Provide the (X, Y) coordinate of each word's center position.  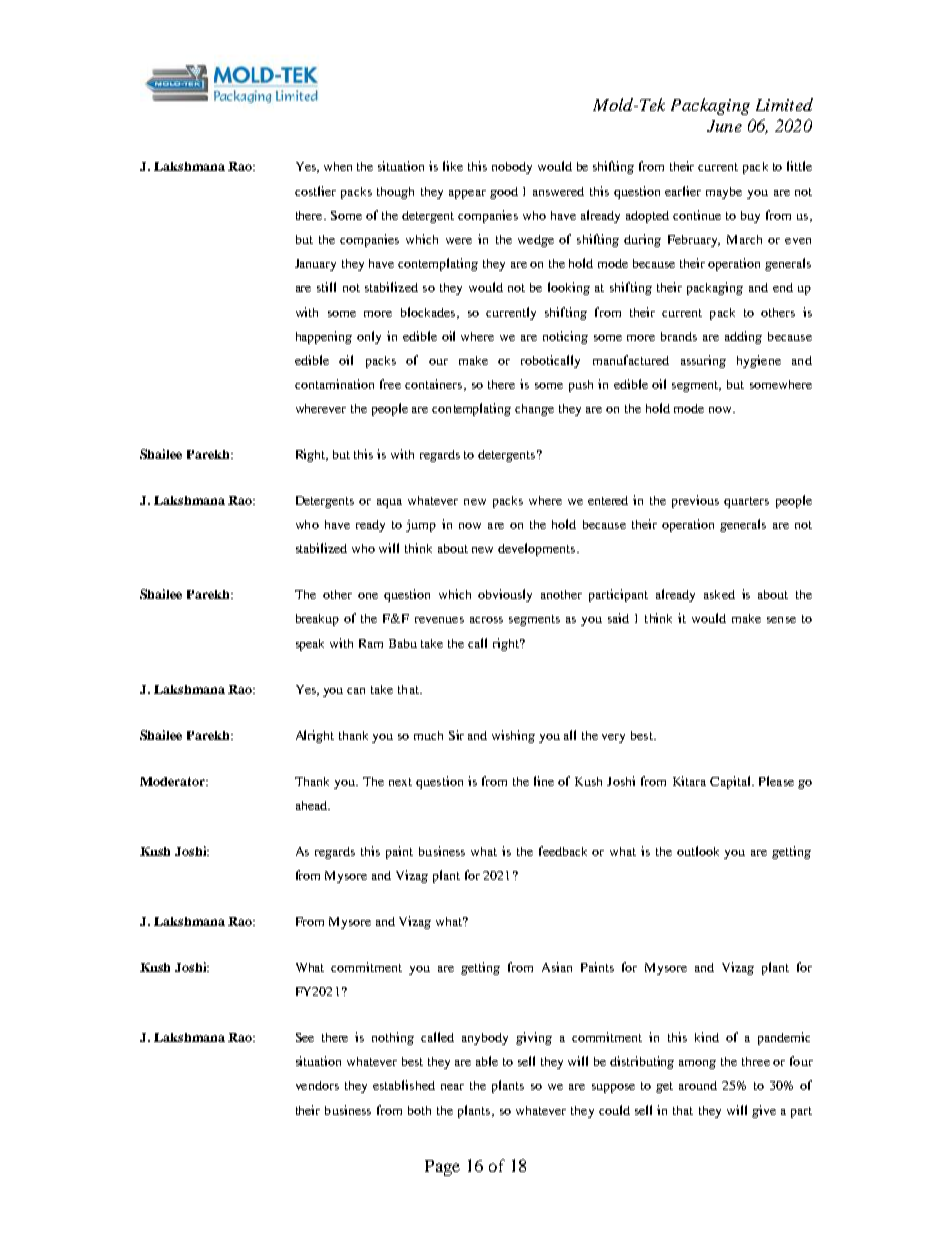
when (338, 166)
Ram (371, 643)
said (618, 618)
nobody (512, 168)
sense (781, 620)
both (419, 1110)
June (724, 126)
